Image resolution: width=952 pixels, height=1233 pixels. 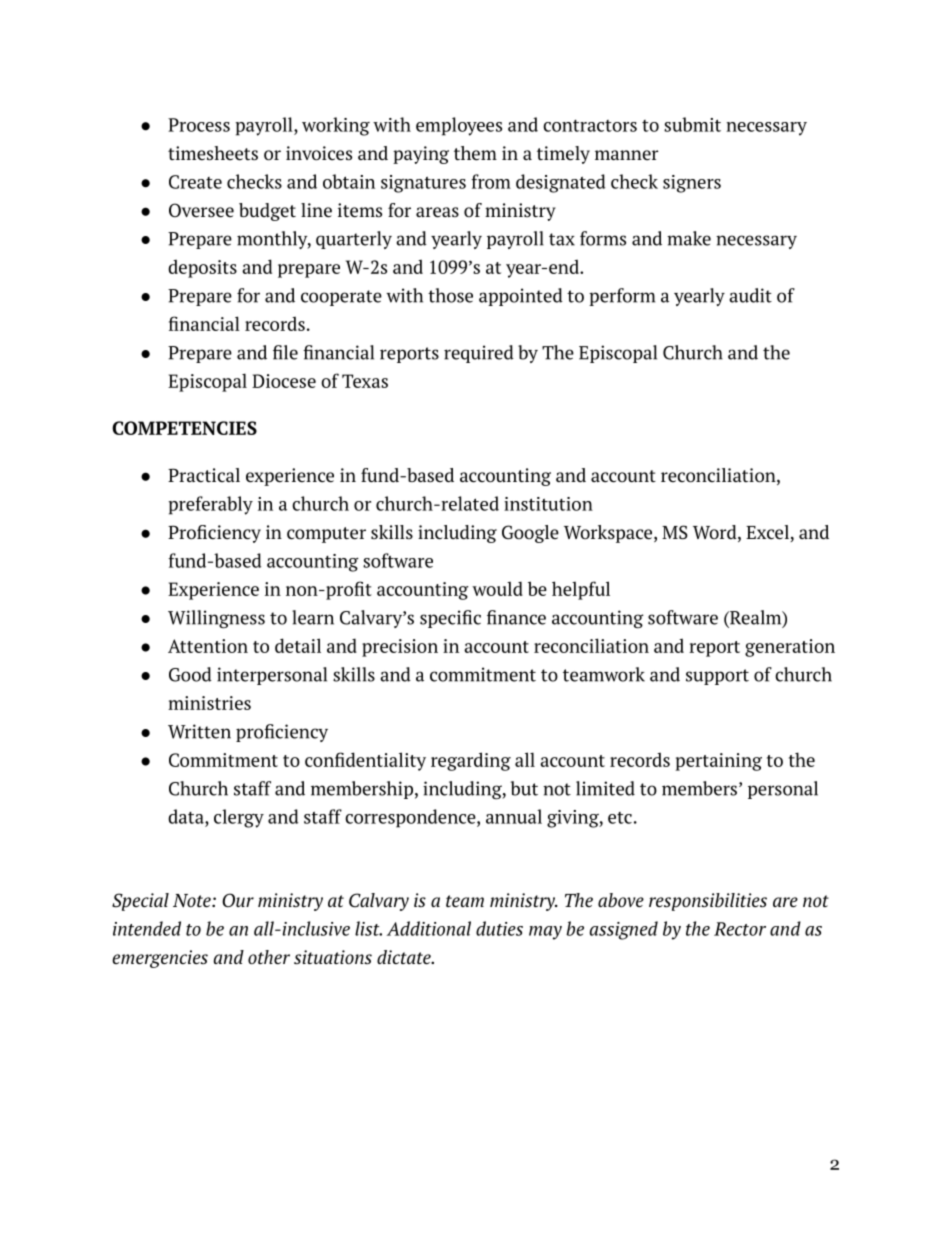 I want to click on timesheets, so click(x=213, y=153).
